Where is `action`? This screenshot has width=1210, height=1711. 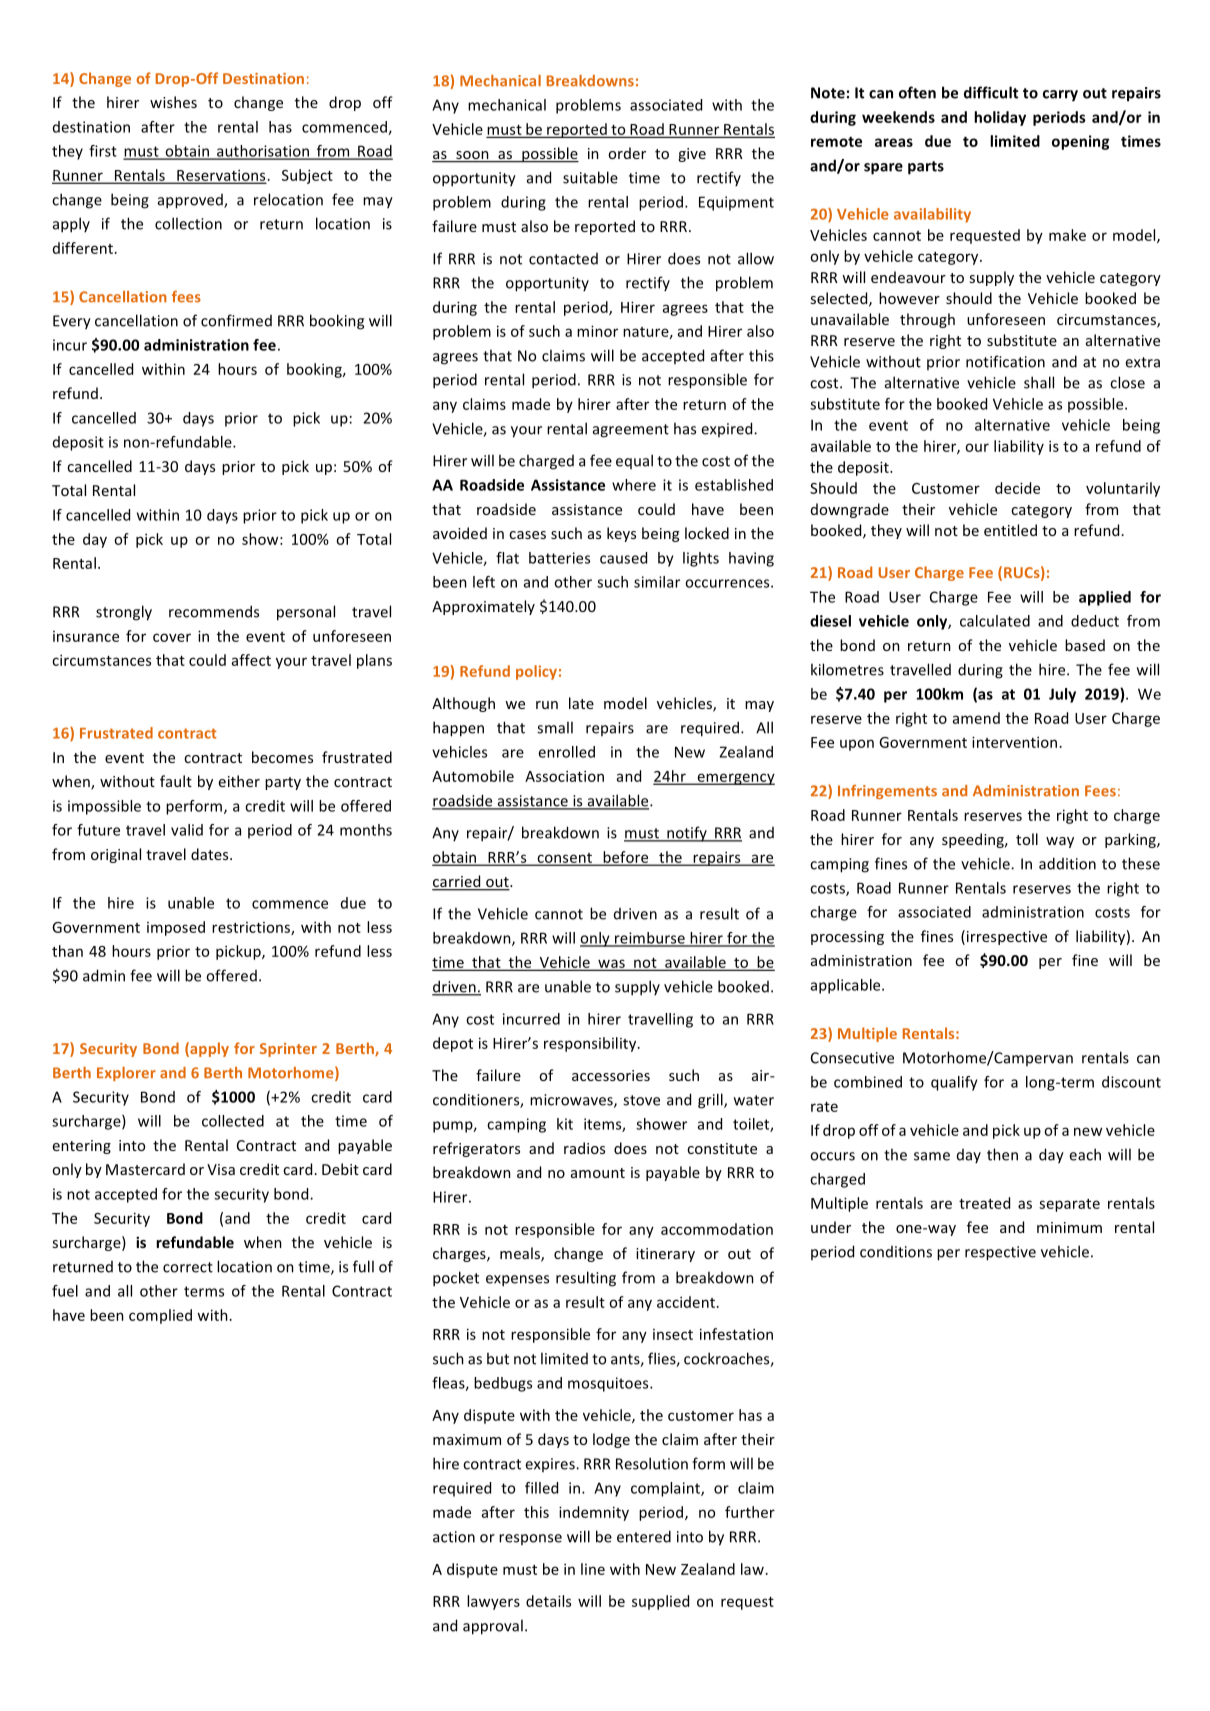 action is located at coordinates (454, 1537).
